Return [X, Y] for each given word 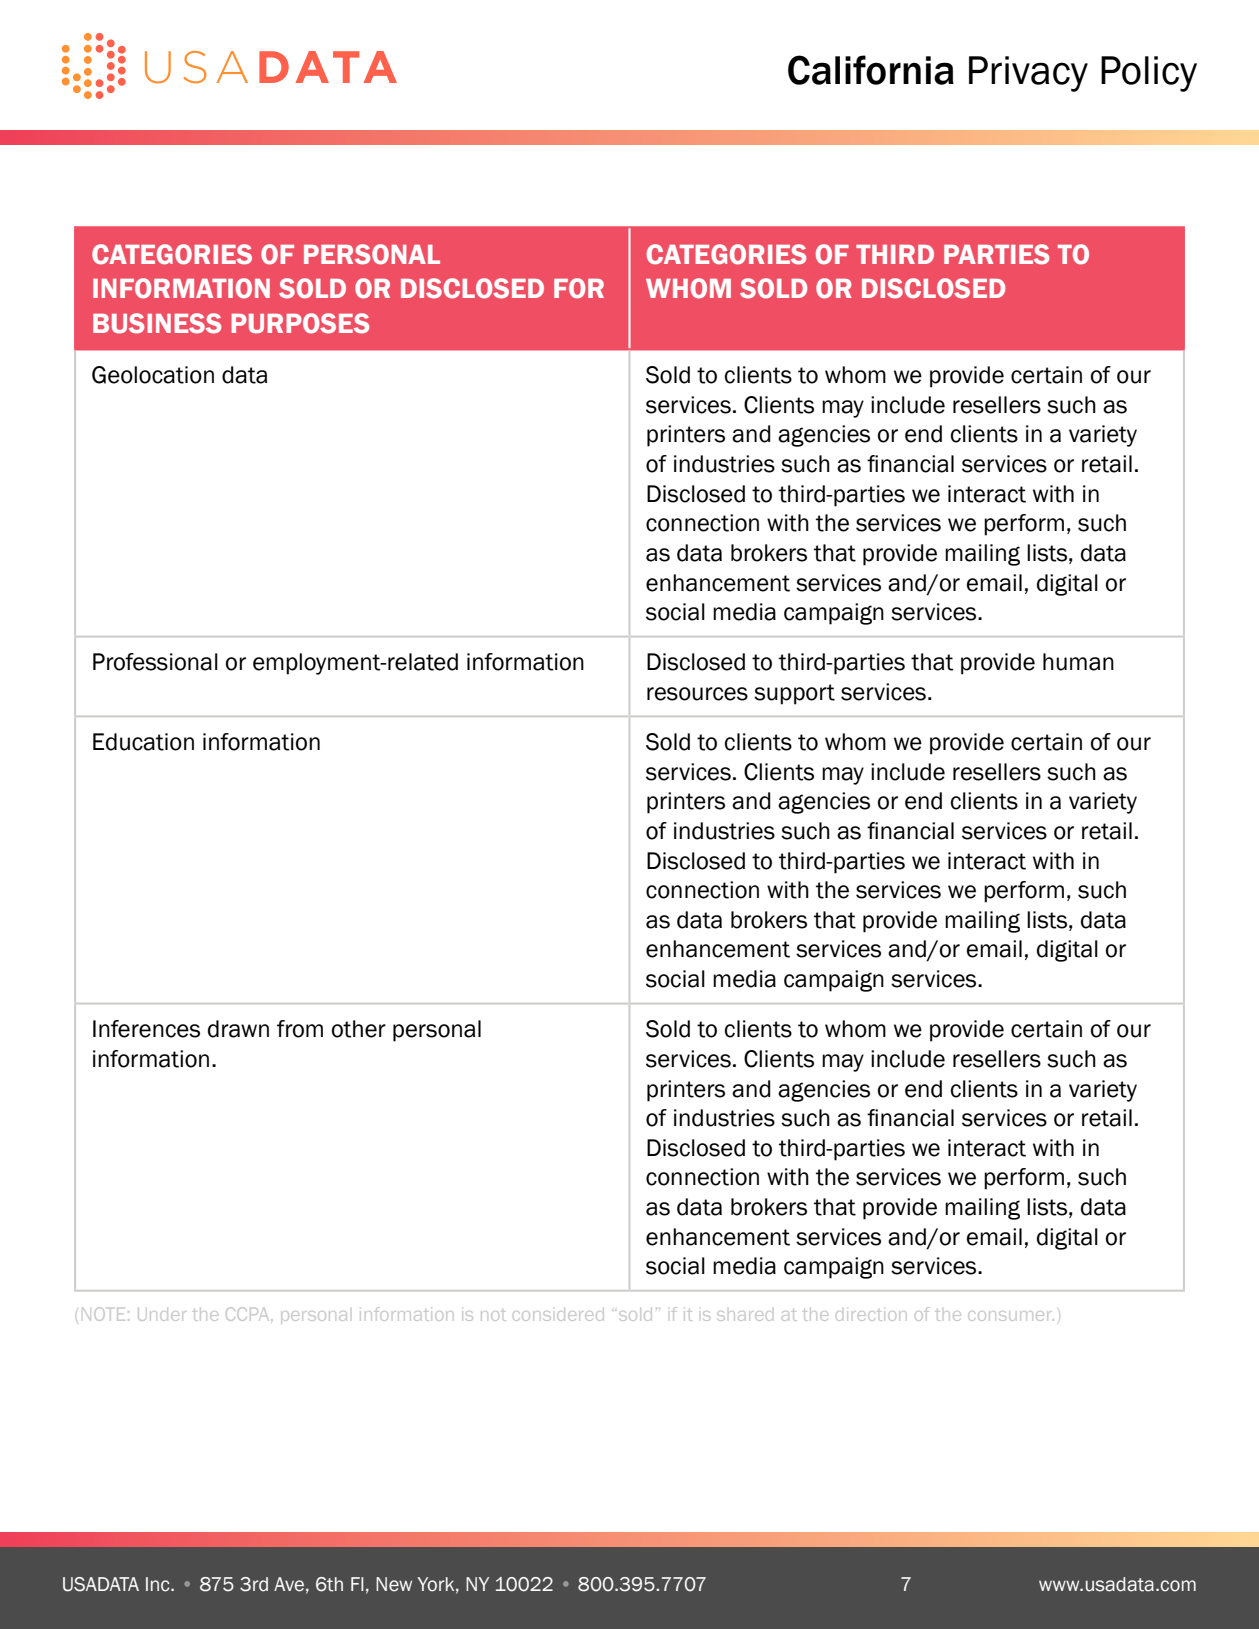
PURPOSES [300, 323]
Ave [289, 1584]
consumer [1011, 1316]
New [394, 1584]
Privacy [1028, 74]
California [871, 70]
